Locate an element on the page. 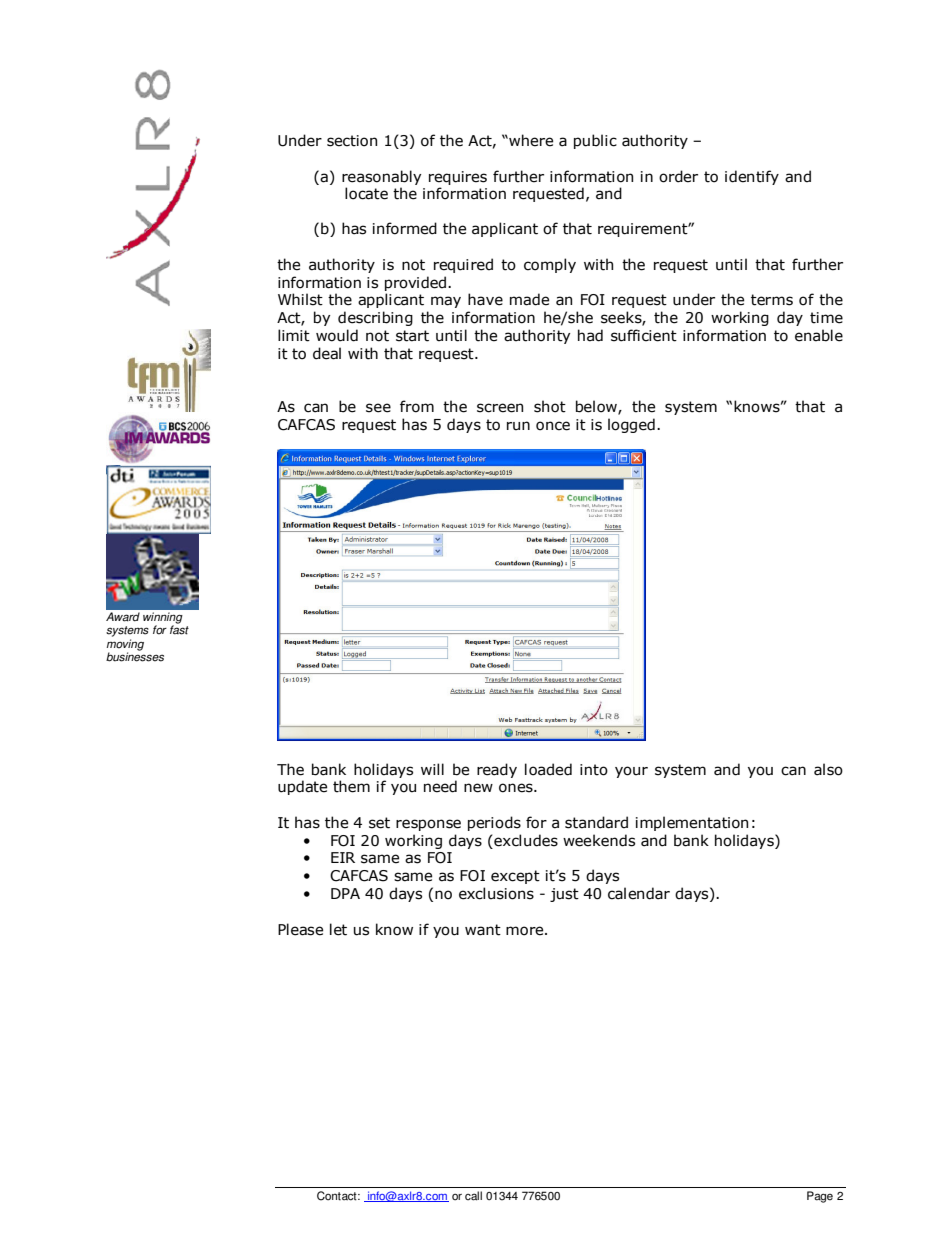 The height and width of the image is (1233, 952). Contact is located at coordinates (338, 1196).
